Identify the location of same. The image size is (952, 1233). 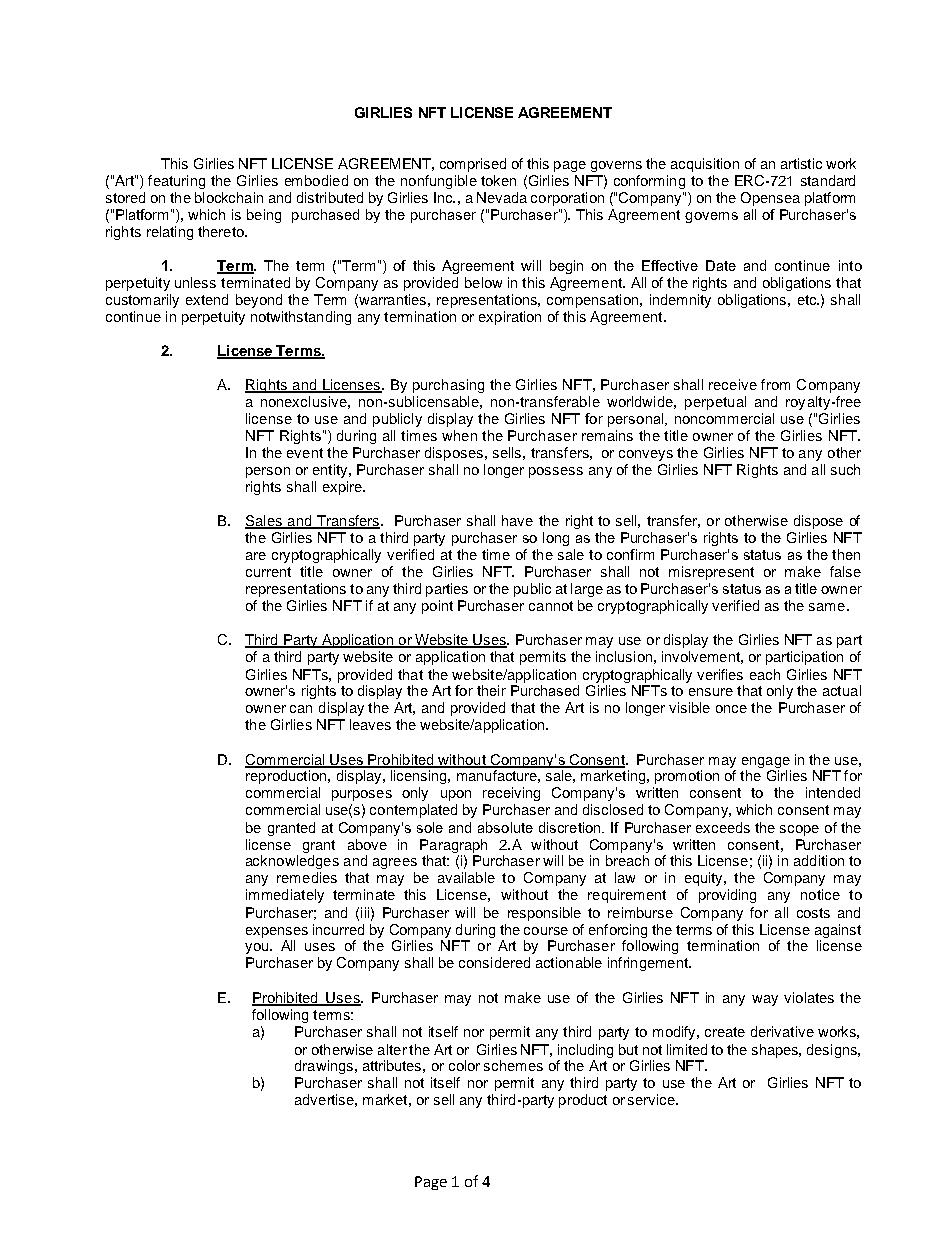
(827, 607).
